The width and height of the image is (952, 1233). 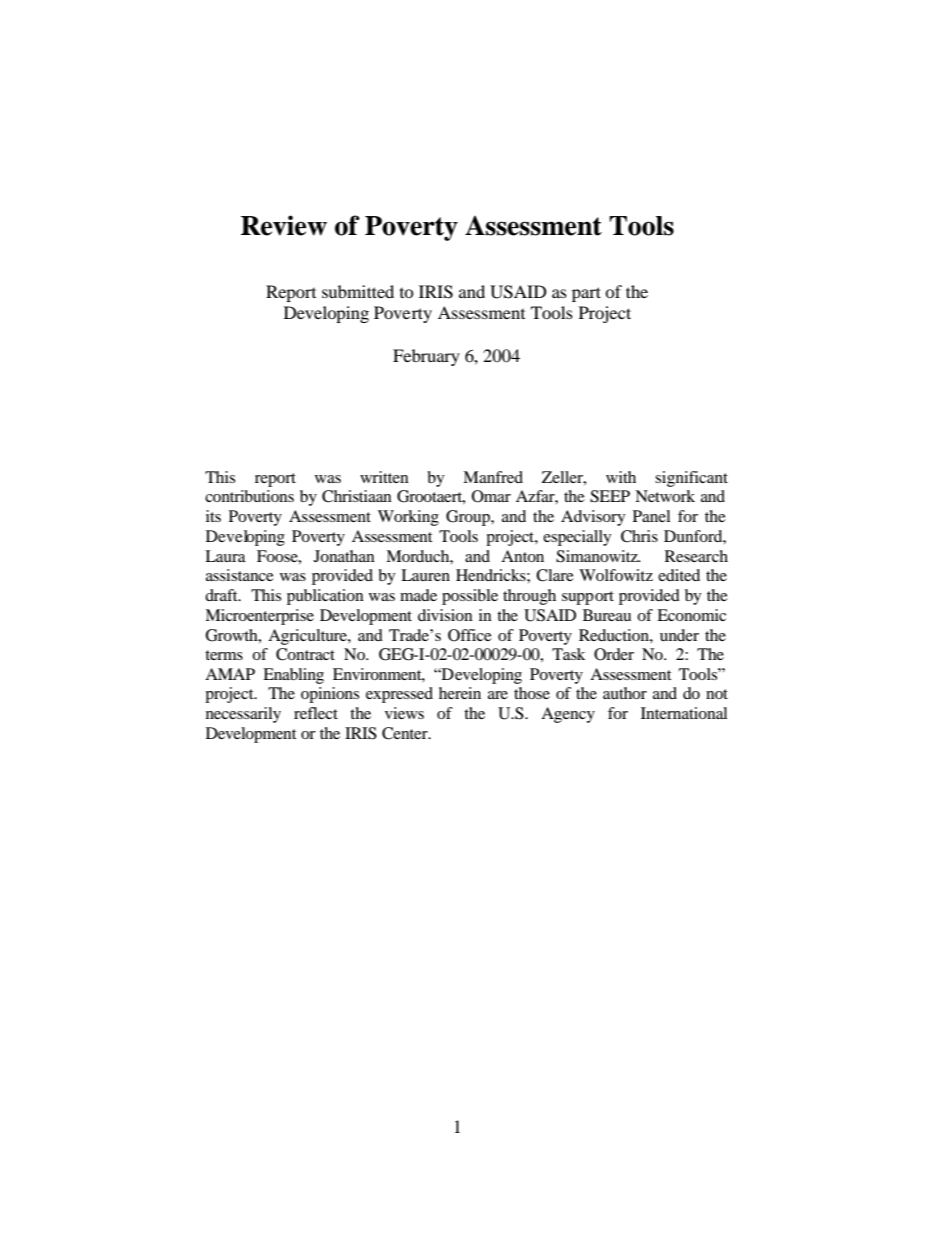 What do you see at coordinates (621, 477) in the image?
I see `with` at bounding box center [621, 477].
